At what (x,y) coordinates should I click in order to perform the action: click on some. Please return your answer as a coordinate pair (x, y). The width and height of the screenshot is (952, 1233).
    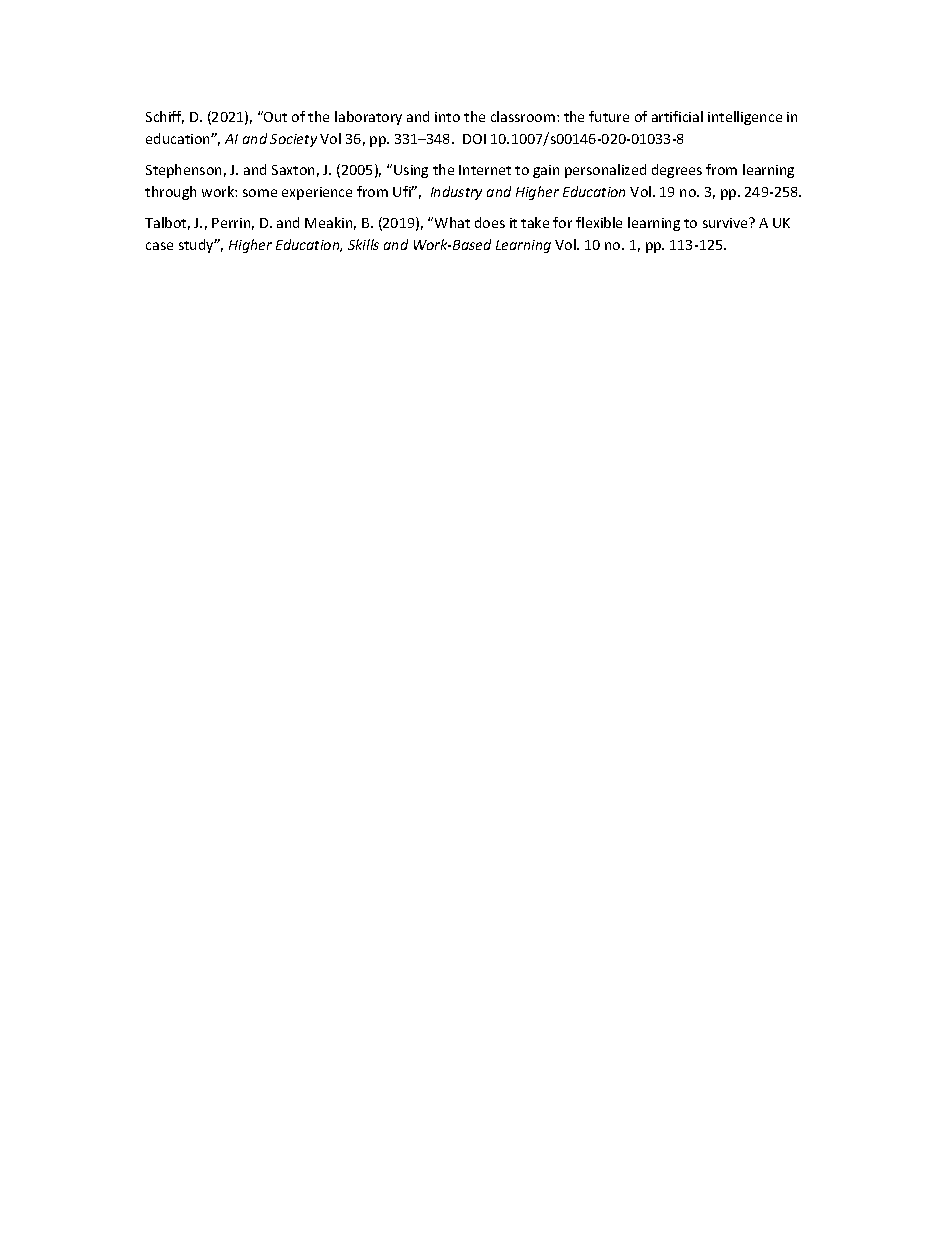
    Looking at the image, I should click on (260, 193).
